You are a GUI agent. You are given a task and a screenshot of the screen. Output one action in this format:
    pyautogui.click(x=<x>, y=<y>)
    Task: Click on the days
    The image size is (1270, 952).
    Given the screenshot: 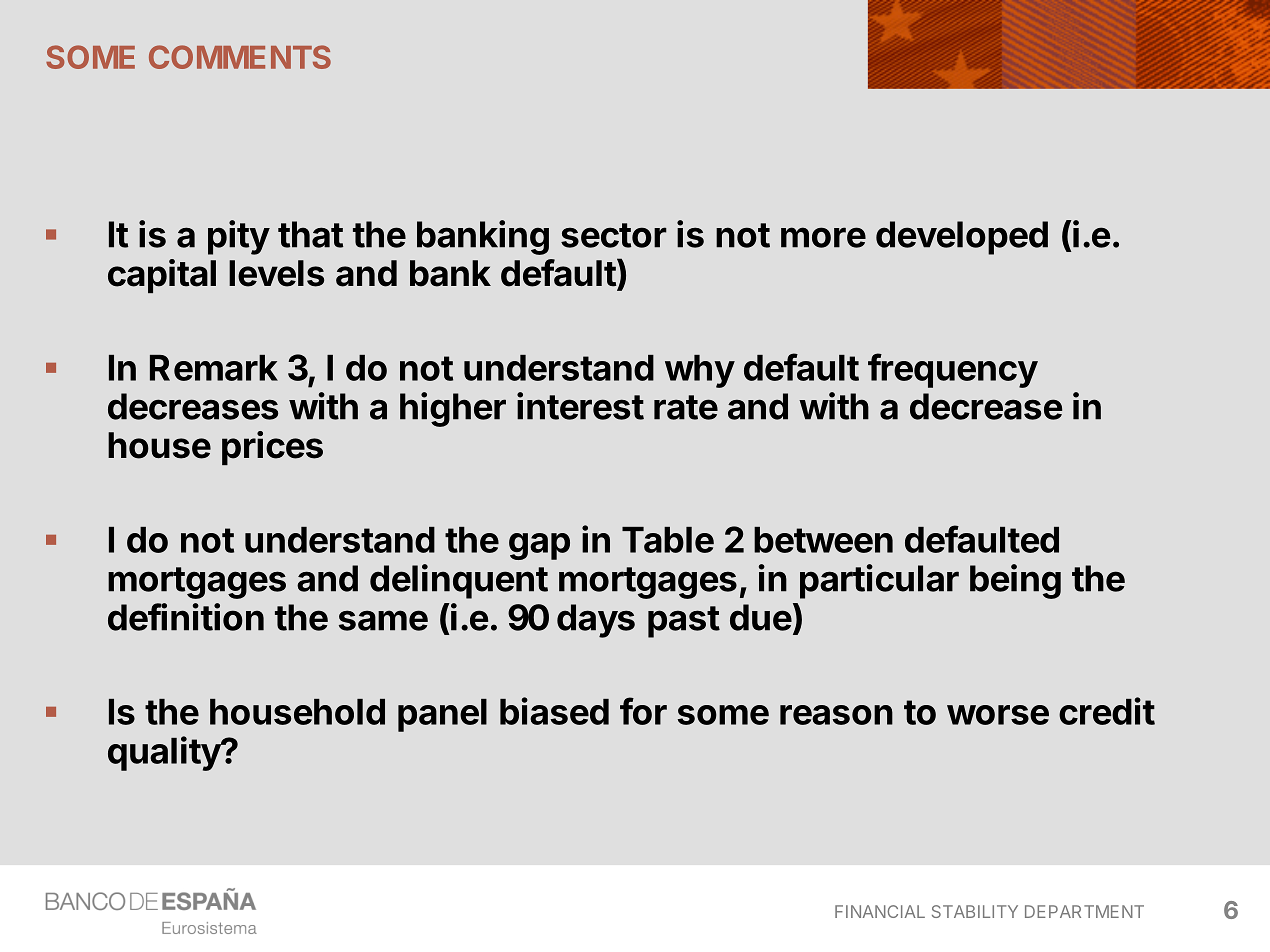 What is the action you would take?
    pyautogui.click(x=596, y=621)
